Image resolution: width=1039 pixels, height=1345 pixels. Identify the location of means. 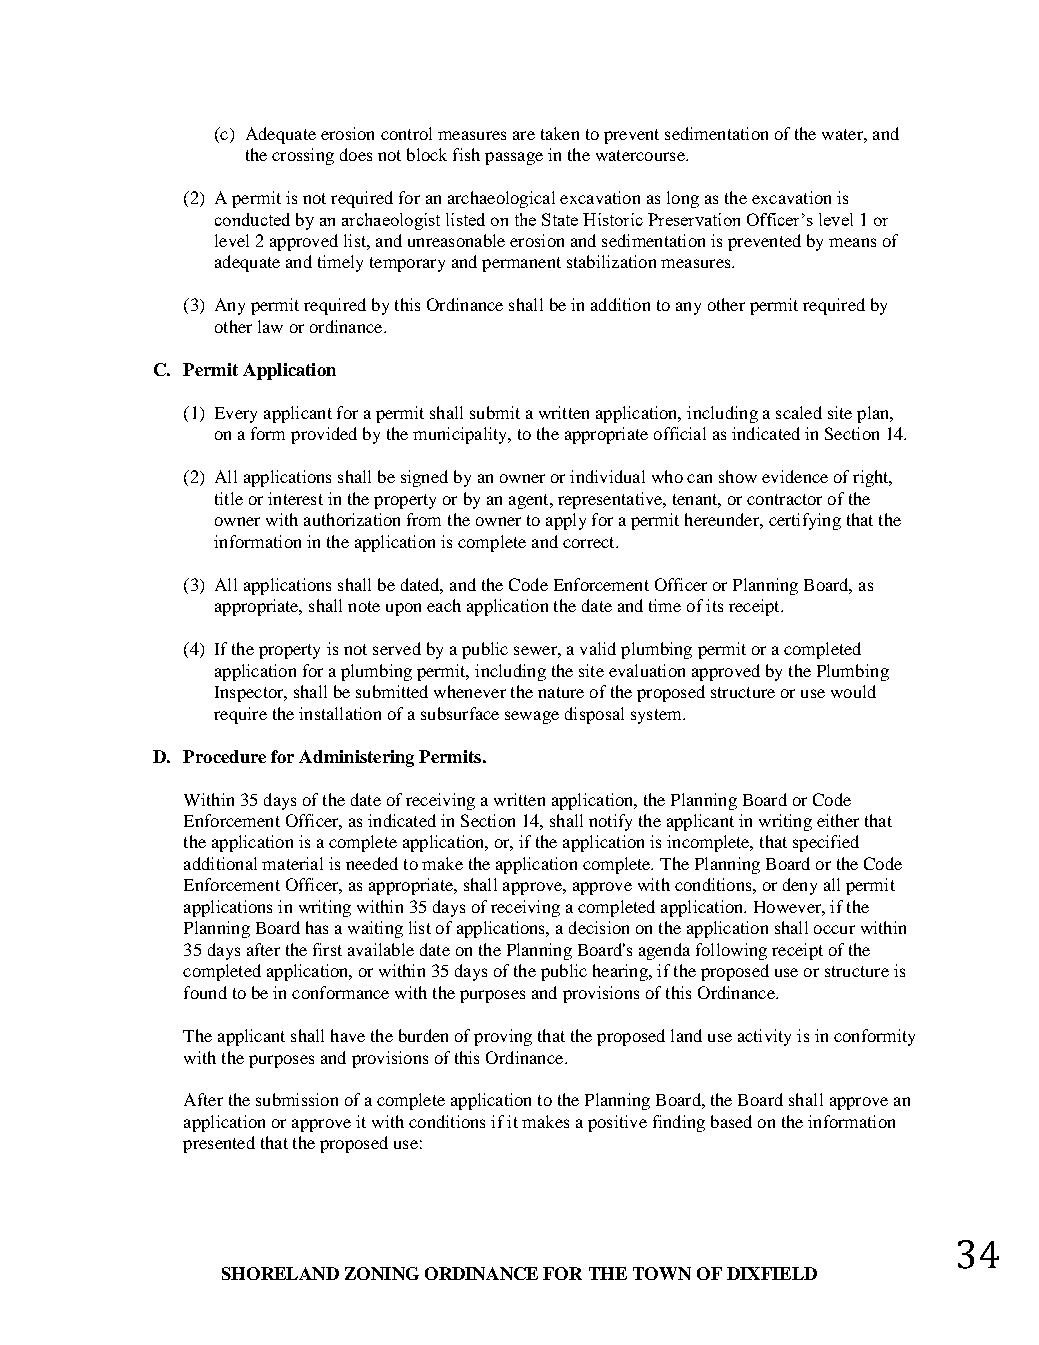
(852, 242).
